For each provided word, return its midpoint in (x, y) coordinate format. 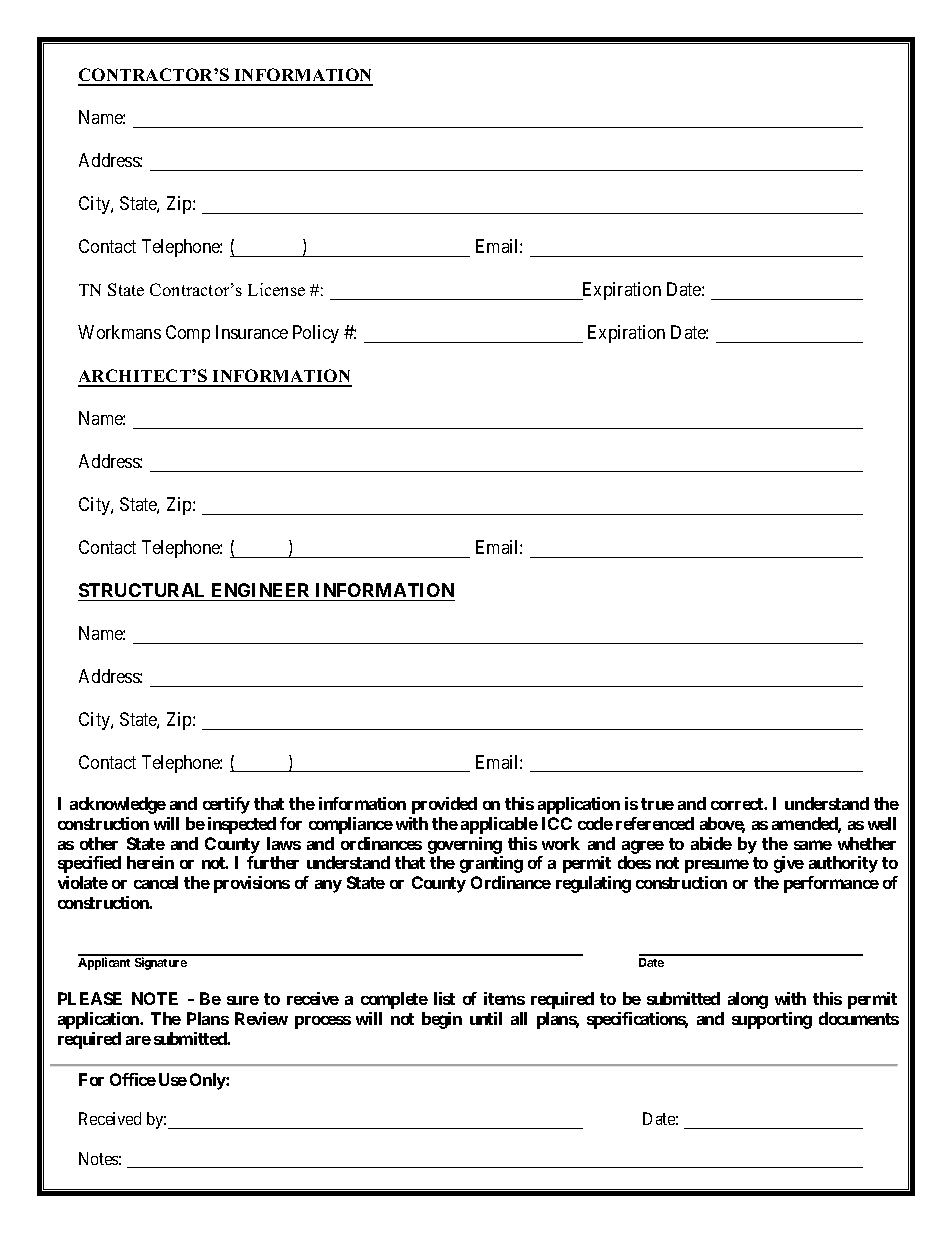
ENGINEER (260, 590)
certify (226, 805)
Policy (316, 334)
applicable (499, 825)
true (657, 804)
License (276, 289)
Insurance (252, 332)
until (486, 1018)
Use (173, 1079)
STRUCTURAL (141, 590)
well (882, 823)
